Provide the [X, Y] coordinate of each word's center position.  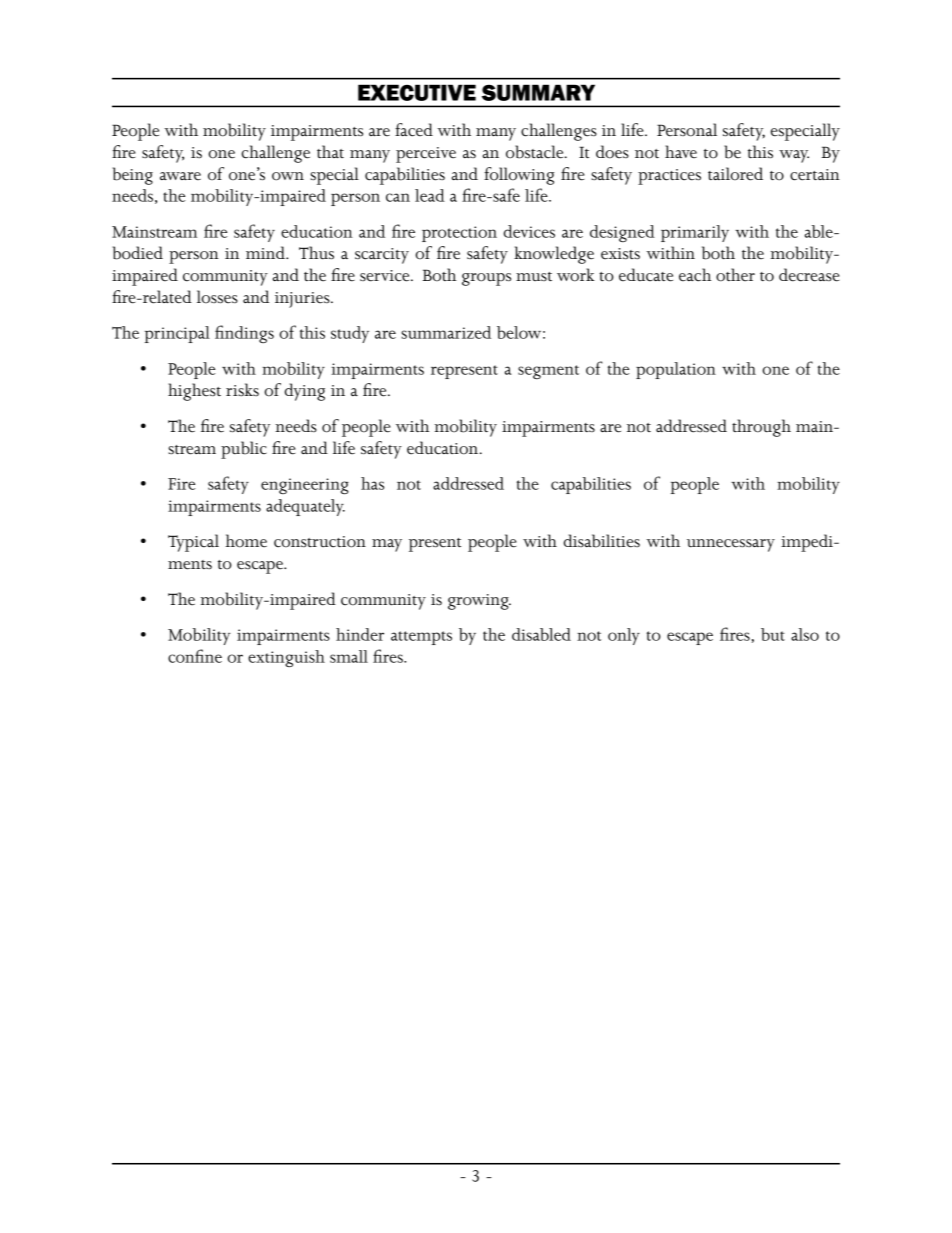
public [244, 450]
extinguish [286, 658]
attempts [421, 638]
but [773, 634]
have [681, 152]
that [330, 151]
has [372, 483]
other [735, 275]
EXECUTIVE [417, 92]
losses [217, 297]
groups [486, 279]
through [761, 428]
